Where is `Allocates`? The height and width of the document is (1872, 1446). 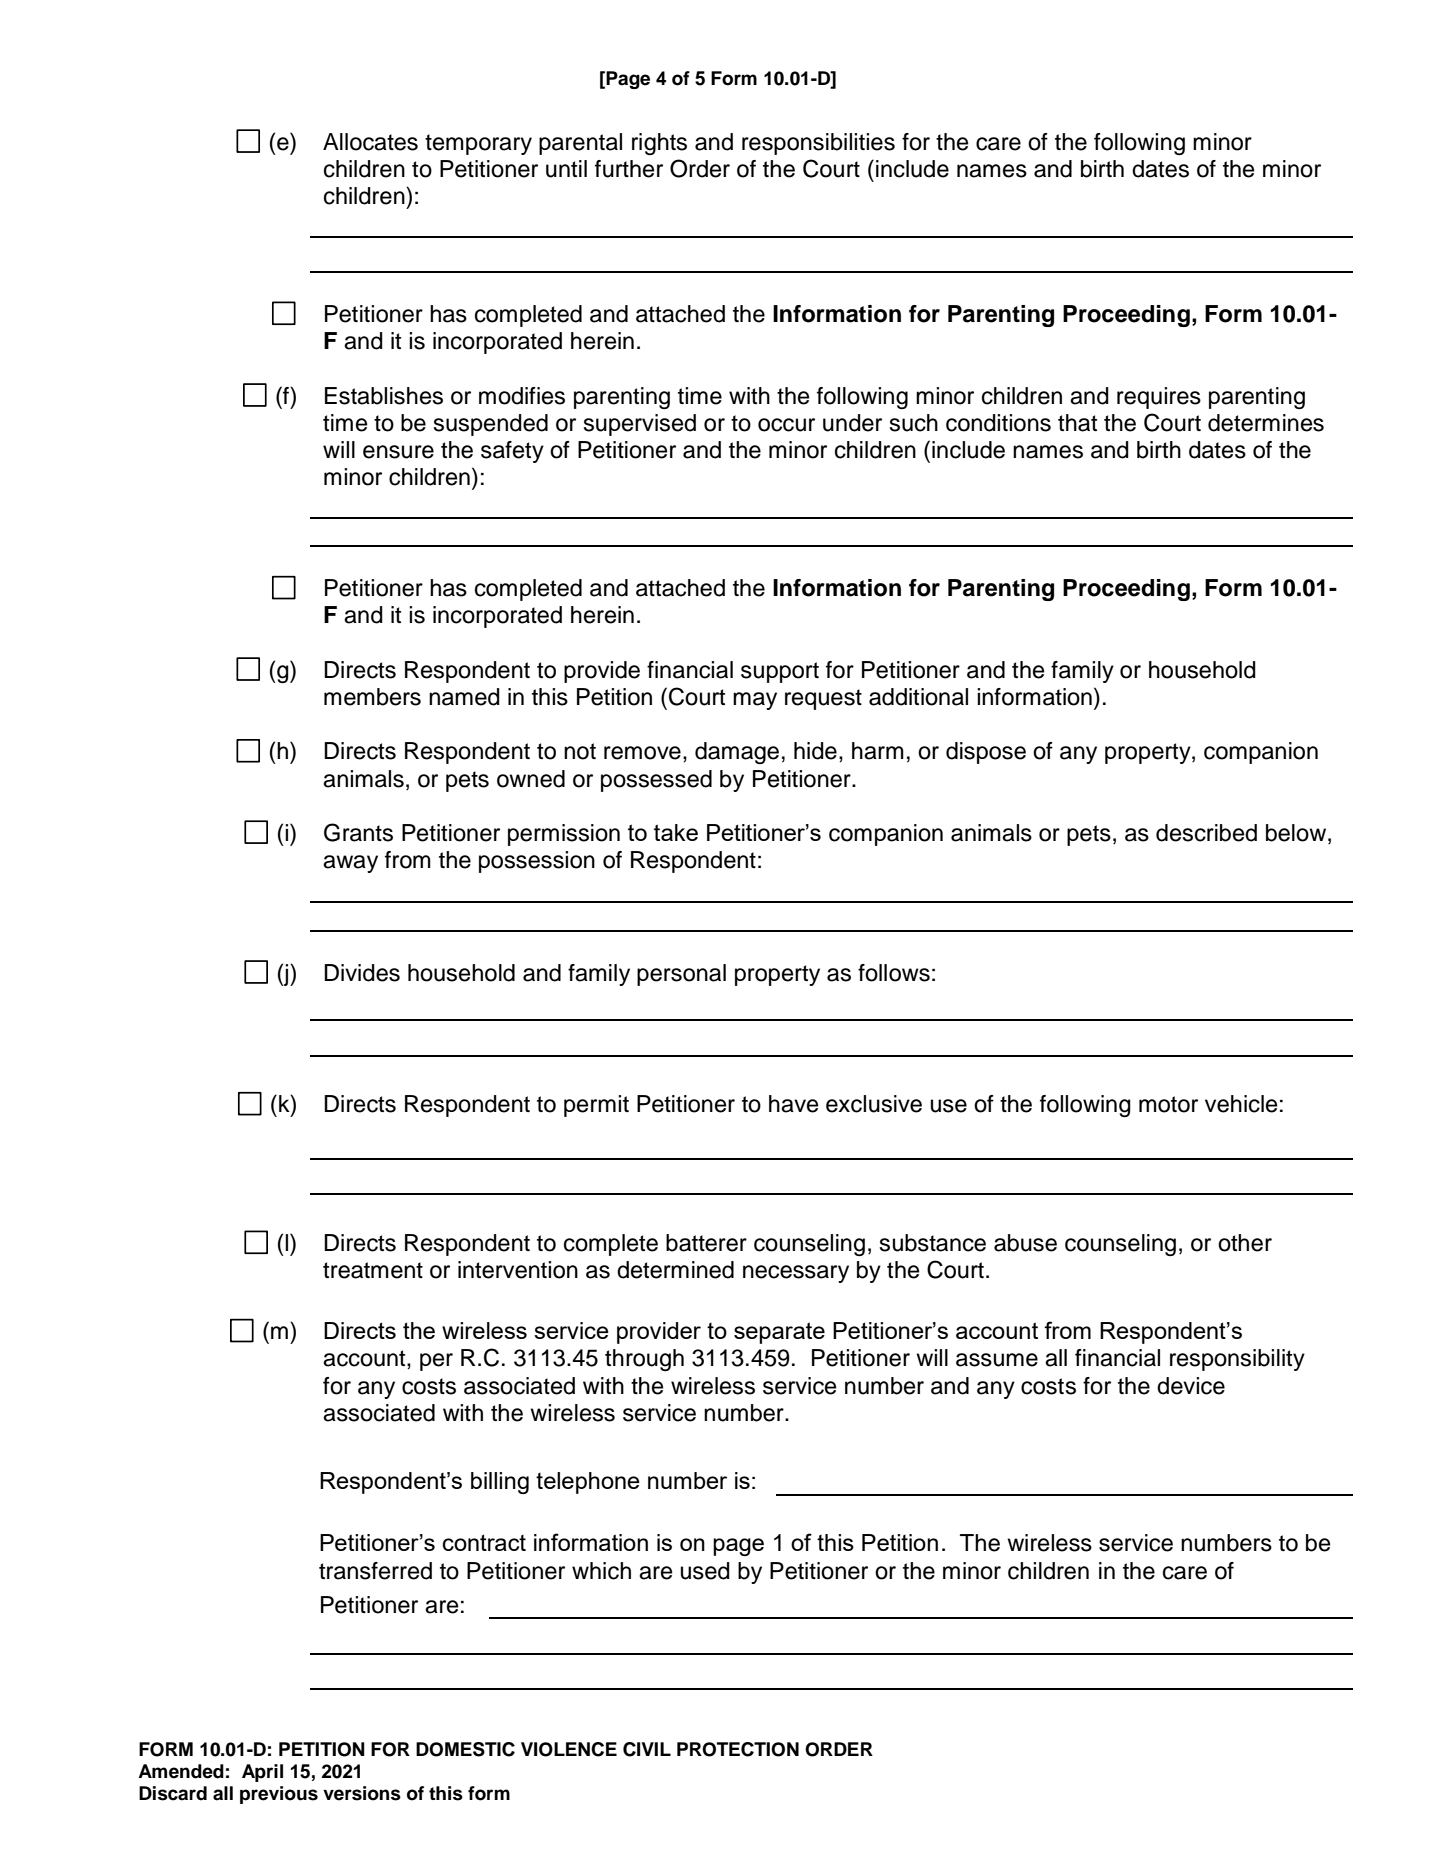 Allocates is located at coordinates (370, 142).
